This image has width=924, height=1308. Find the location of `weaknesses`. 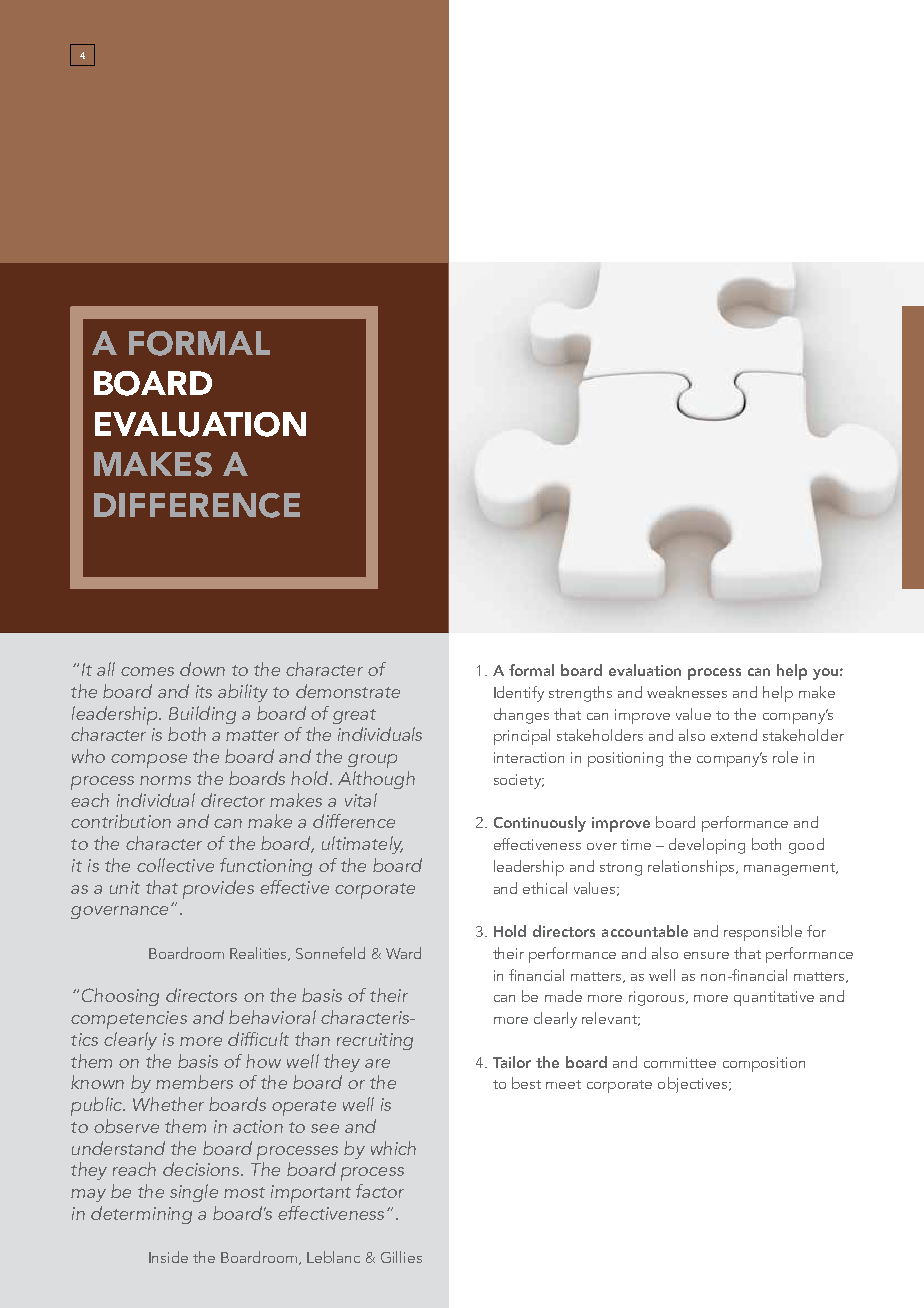

weaknesses is located at coordinates (687, 692).
